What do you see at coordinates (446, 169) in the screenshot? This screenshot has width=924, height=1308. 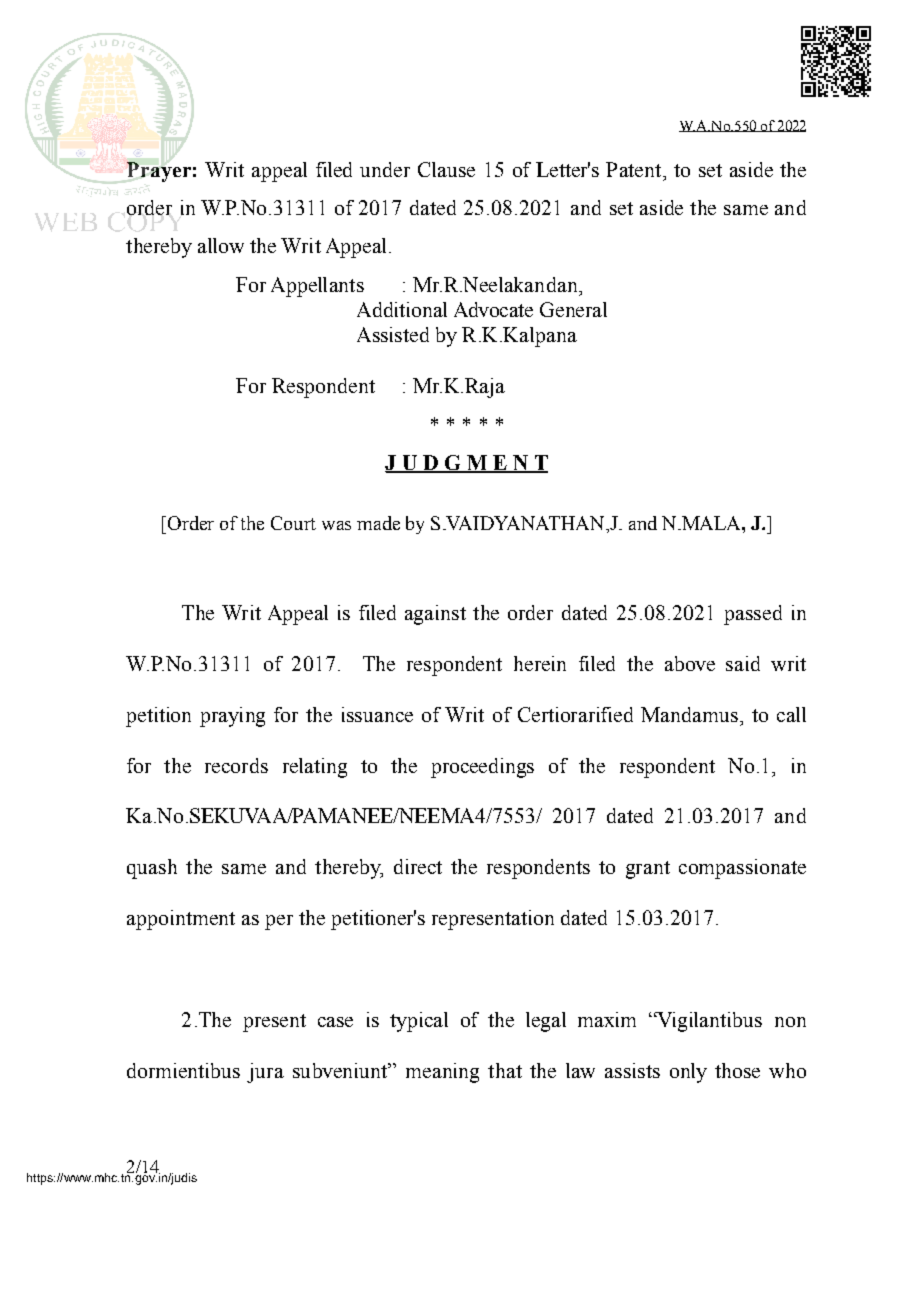 I see `Clause` at bounding box center [446, 169].
